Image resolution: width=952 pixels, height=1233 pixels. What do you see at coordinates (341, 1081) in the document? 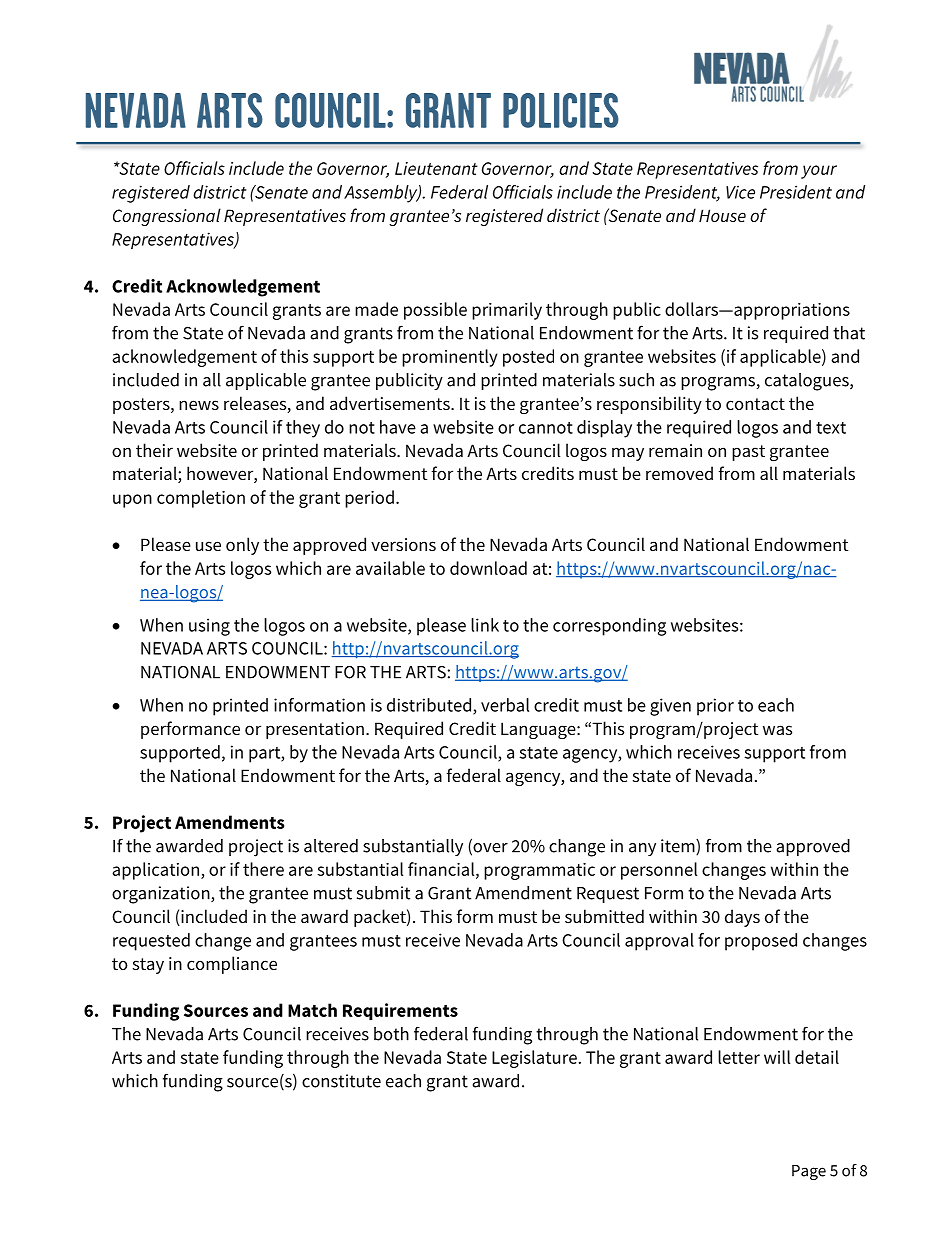
I see `constitute` at bounding box center [341, 1081].
